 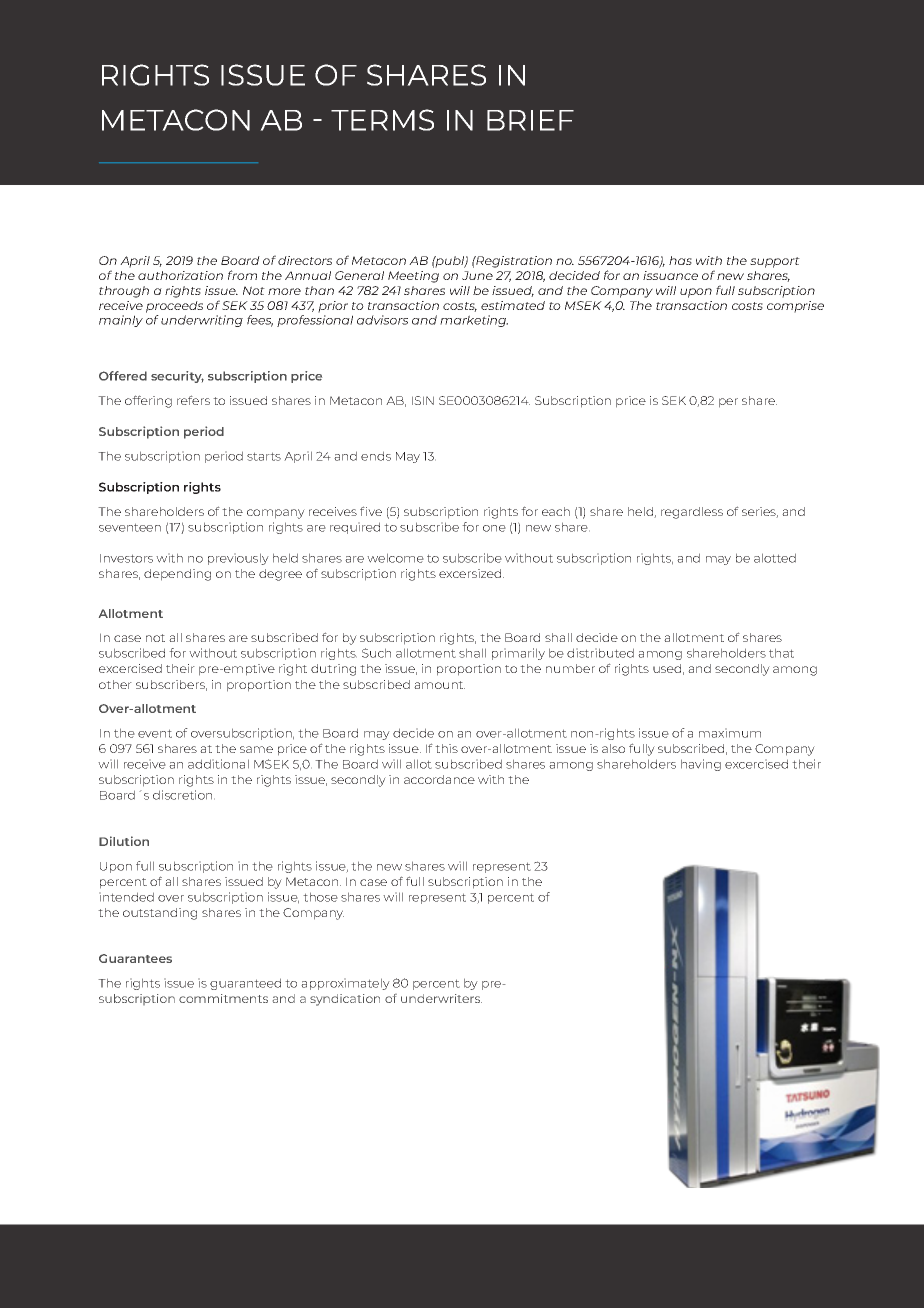 I want to click on ISIN, so click(x=423, y=400).
